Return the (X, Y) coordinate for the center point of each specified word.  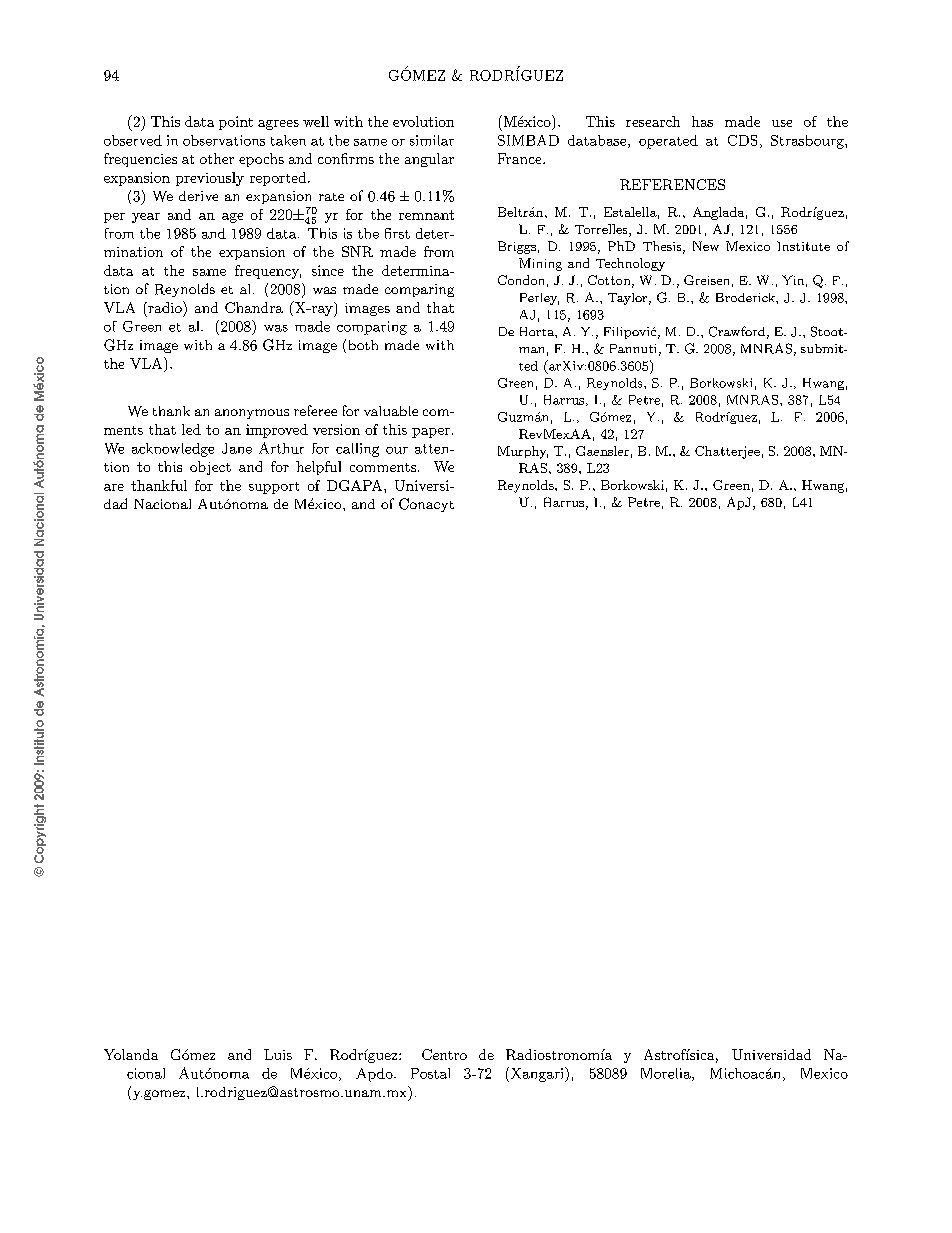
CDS (742, 140)
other (217, 158)
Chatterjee (727, 452)
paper (431, 433)
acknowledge (173, 450)
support (274, 488)
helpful (318, 468)
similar (432, 140)
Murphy (523, 452)
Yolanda (131, 1054)
